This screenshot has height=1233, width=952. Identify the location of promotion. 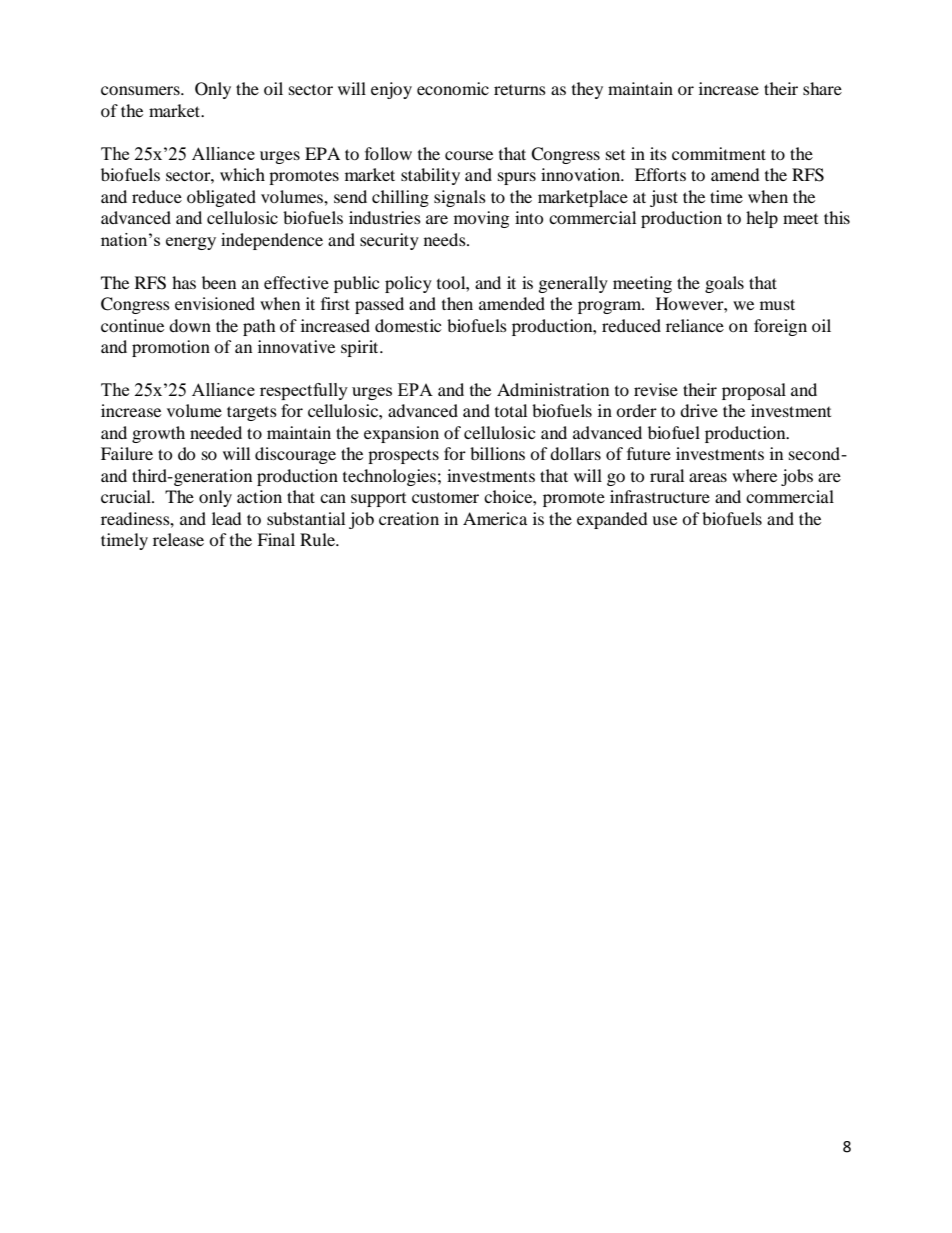
(171, 348).
